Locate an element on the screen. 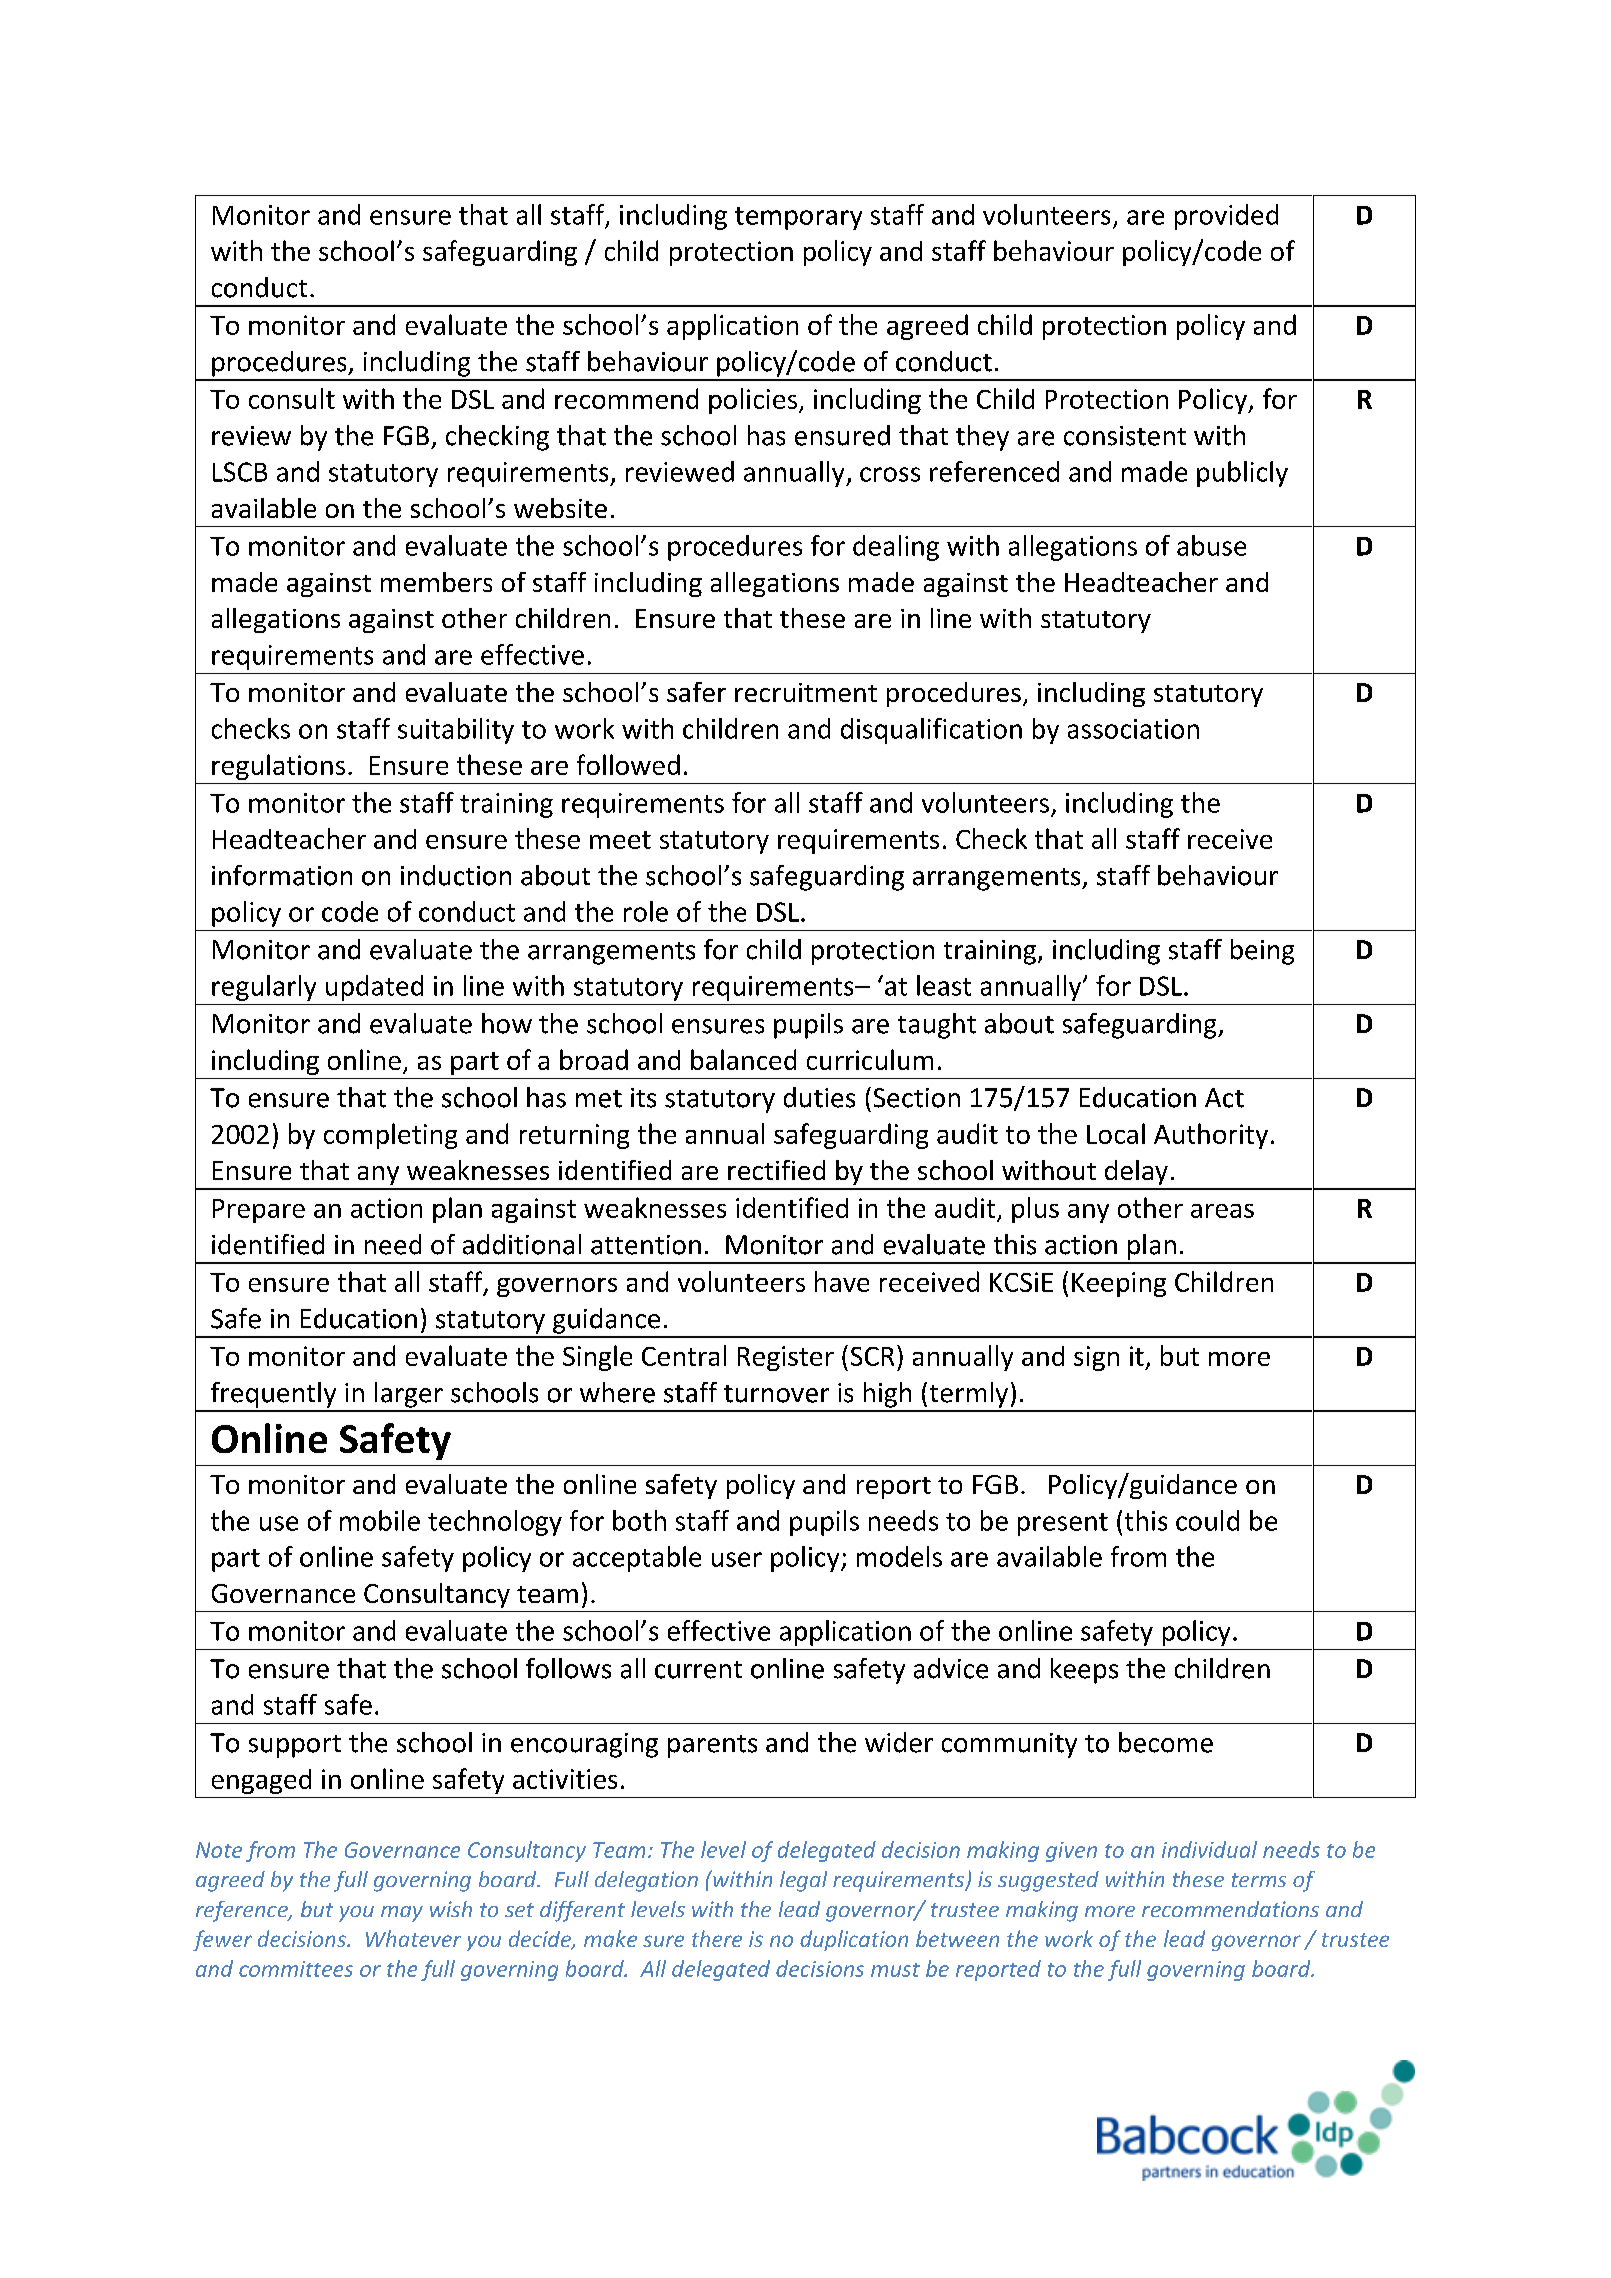  Local is located at coordinates (1116, 1133).
